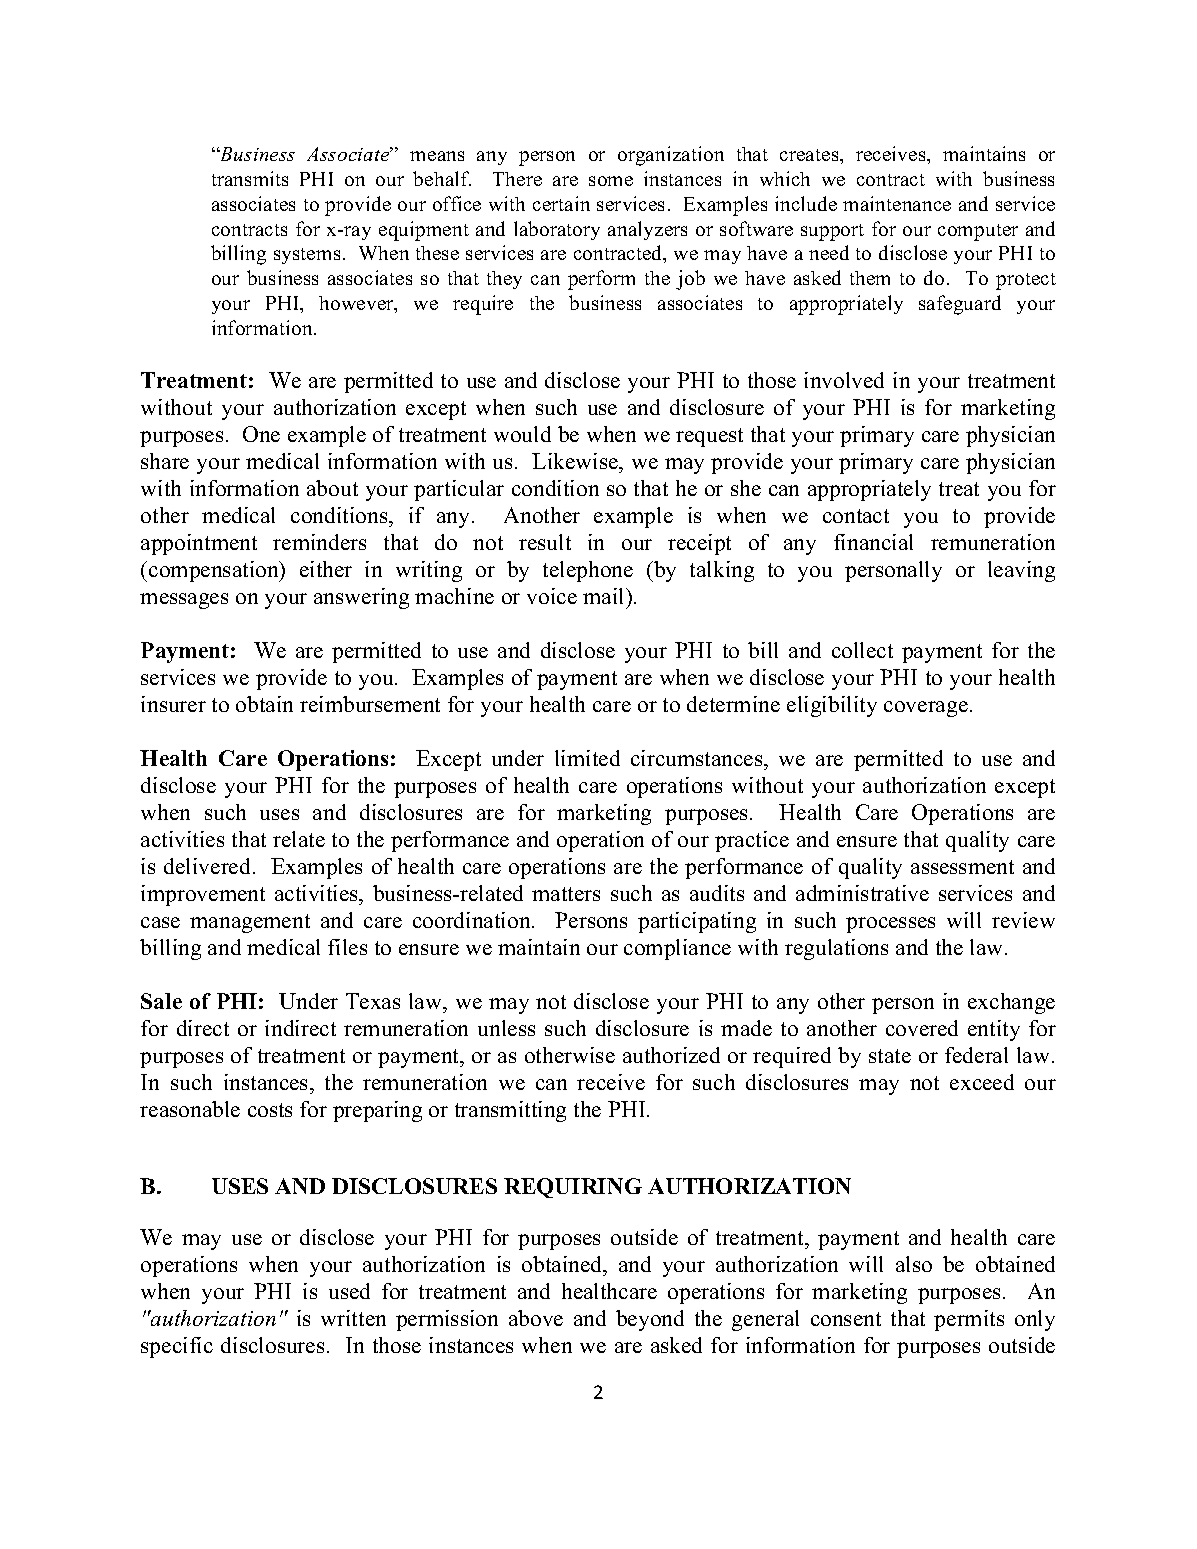 This screenshot has height=1549, width=1197. I want to click on matters, so click(566, 894).
